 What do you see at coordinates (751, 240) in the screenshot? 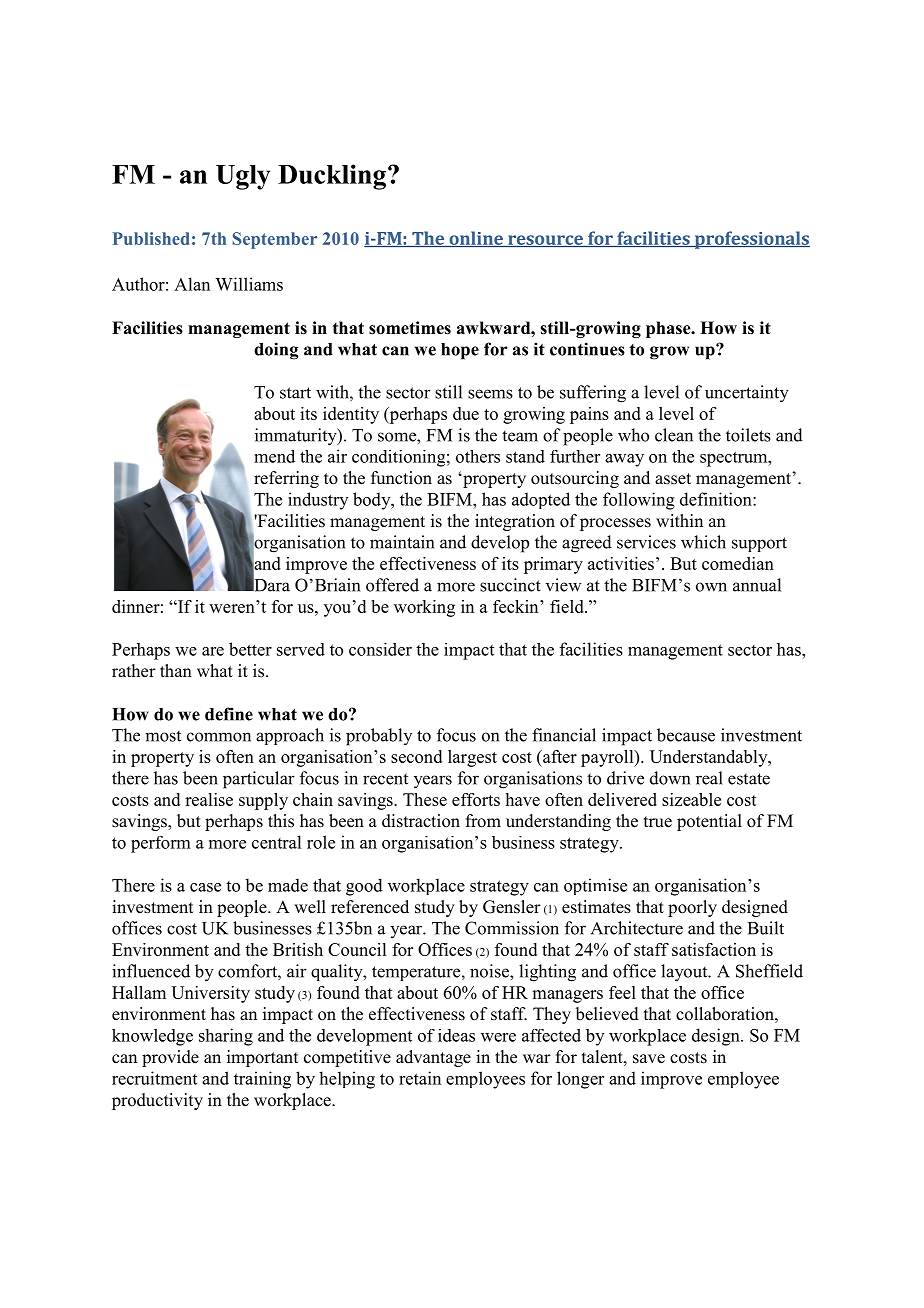
I see `professionals` at bounding box center [751, 240].
